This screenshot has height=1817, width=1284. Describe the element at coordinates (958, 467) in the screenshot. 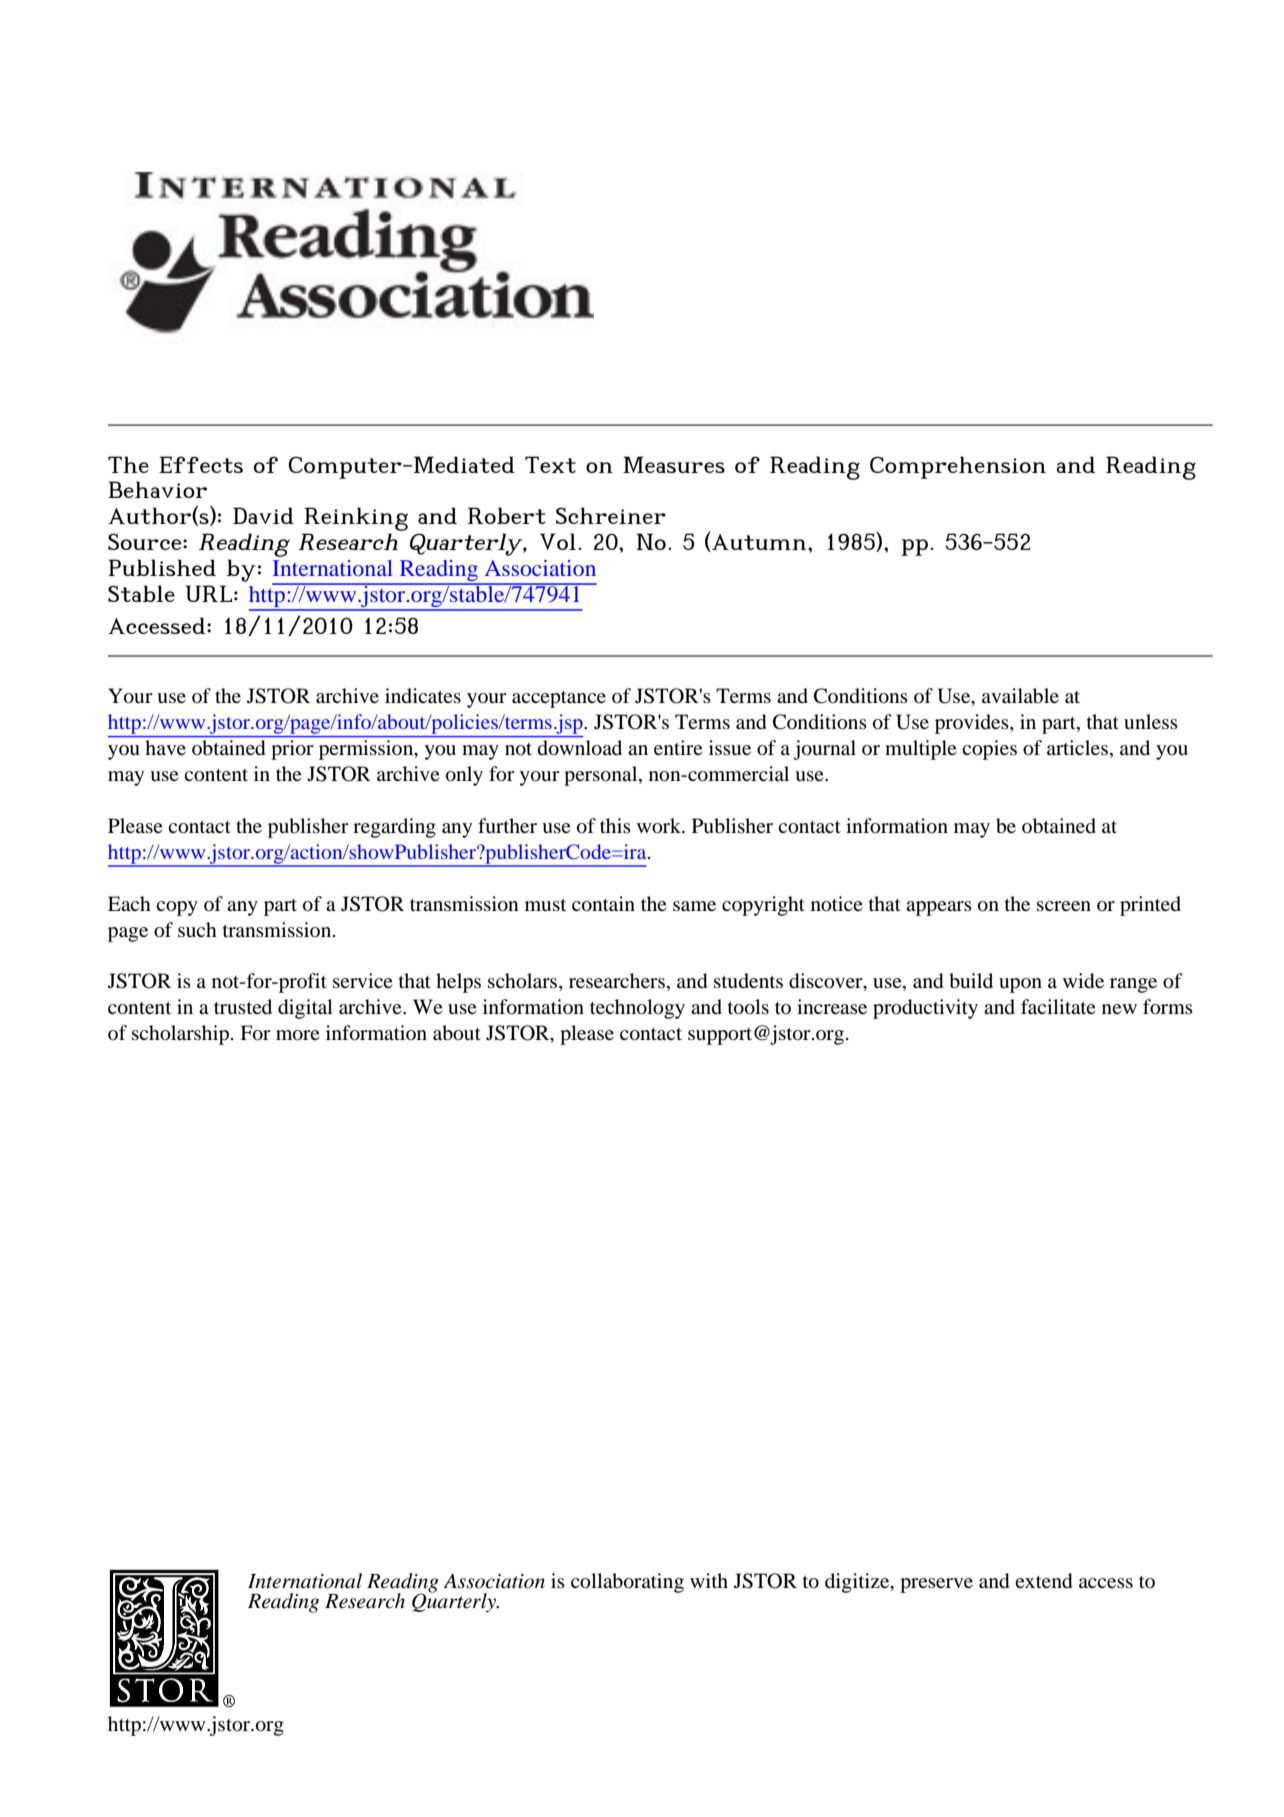

I see `Comprehension` at that location.
